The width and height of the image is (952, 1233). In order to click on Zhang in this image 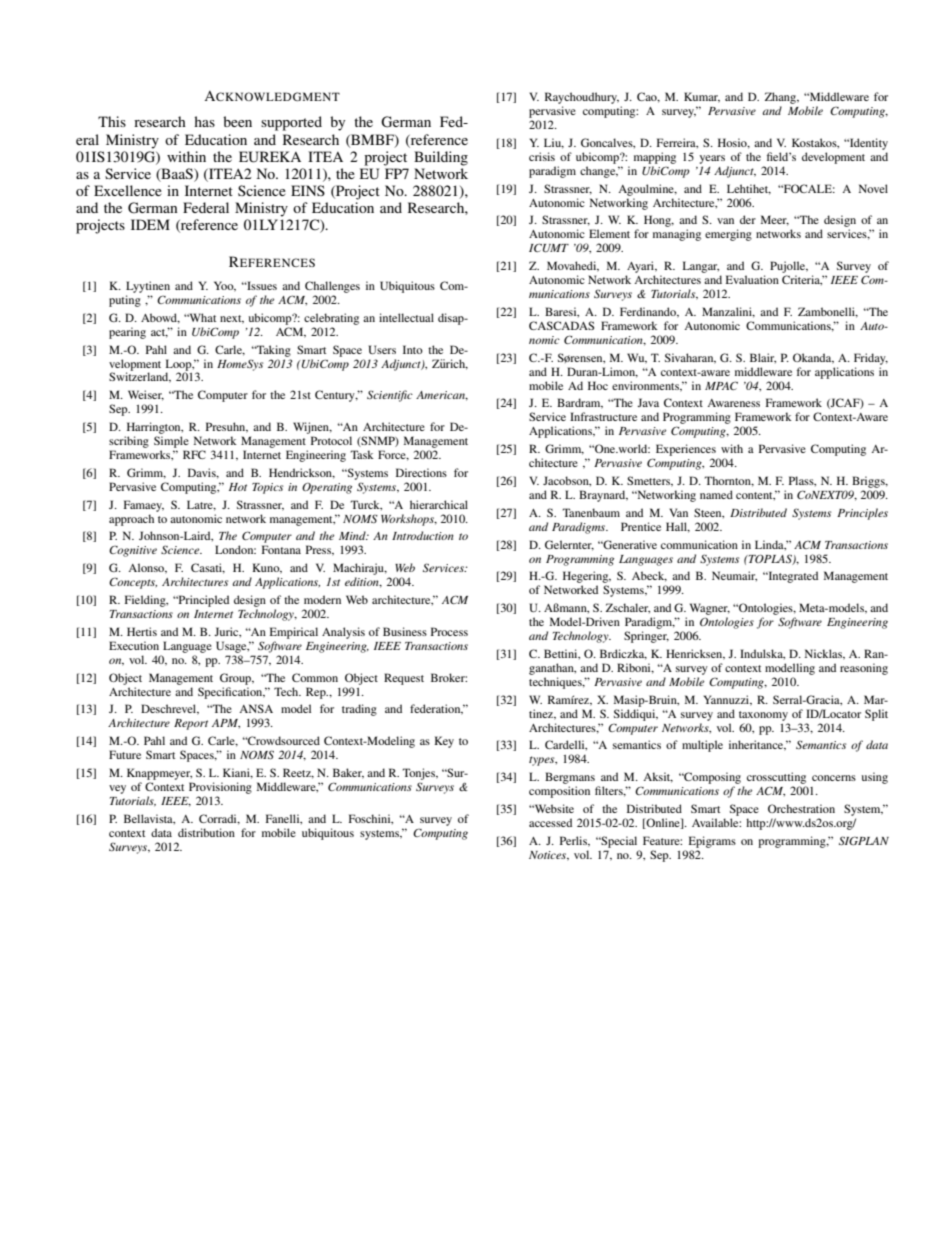, I will do `click(781, 98)`.
